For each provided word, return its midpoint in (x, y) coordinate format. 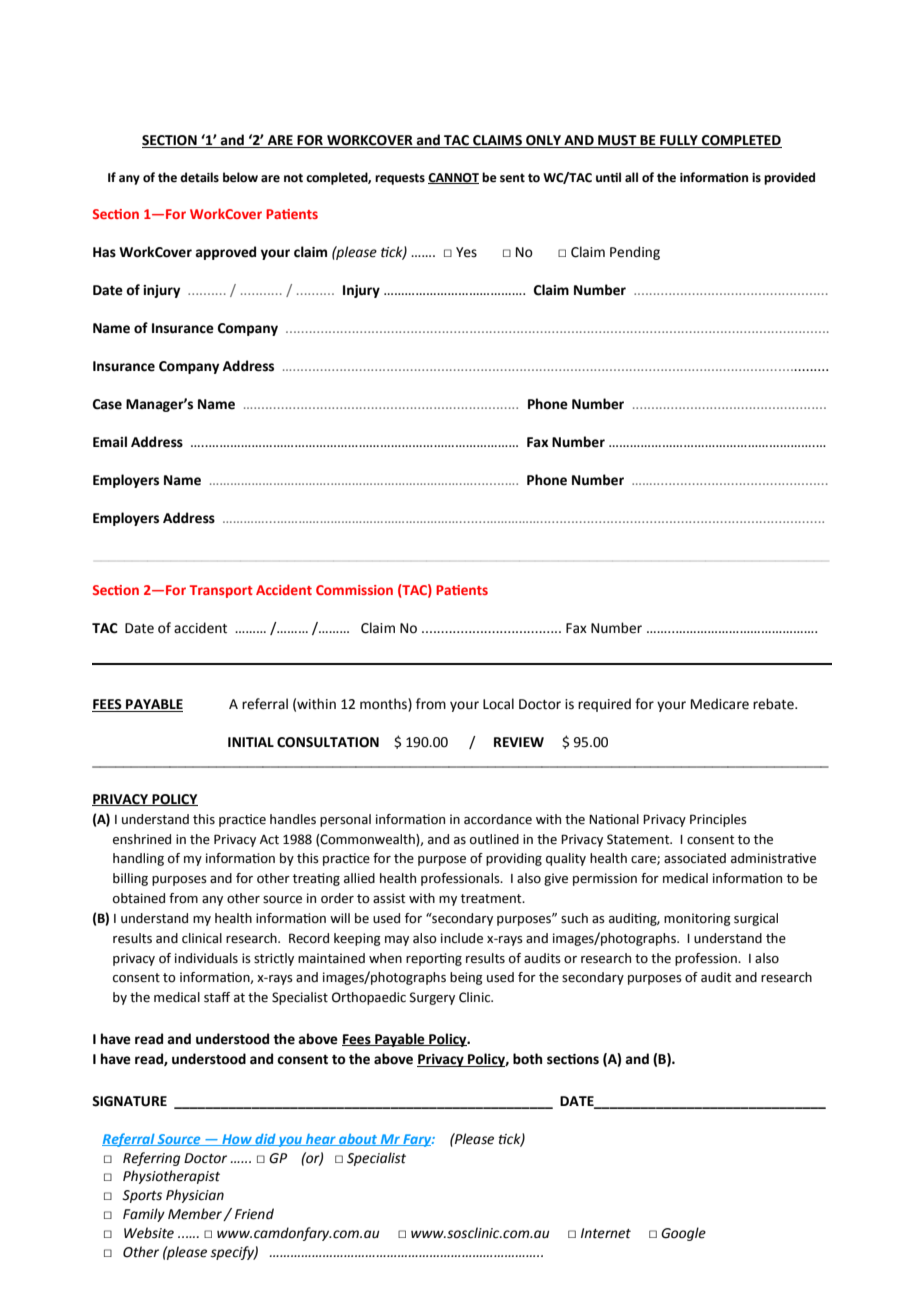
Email (110, 442)
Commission (354, 590)
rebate (774, 704)
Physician (195, 1196)
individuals (206, 958)
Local (498, 704)
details (199, 177)
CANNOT (453, 178)
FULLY (679, 141)
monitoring (697, 919)
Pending (635, 253)
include (462, 938)
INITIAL (251, 742)
